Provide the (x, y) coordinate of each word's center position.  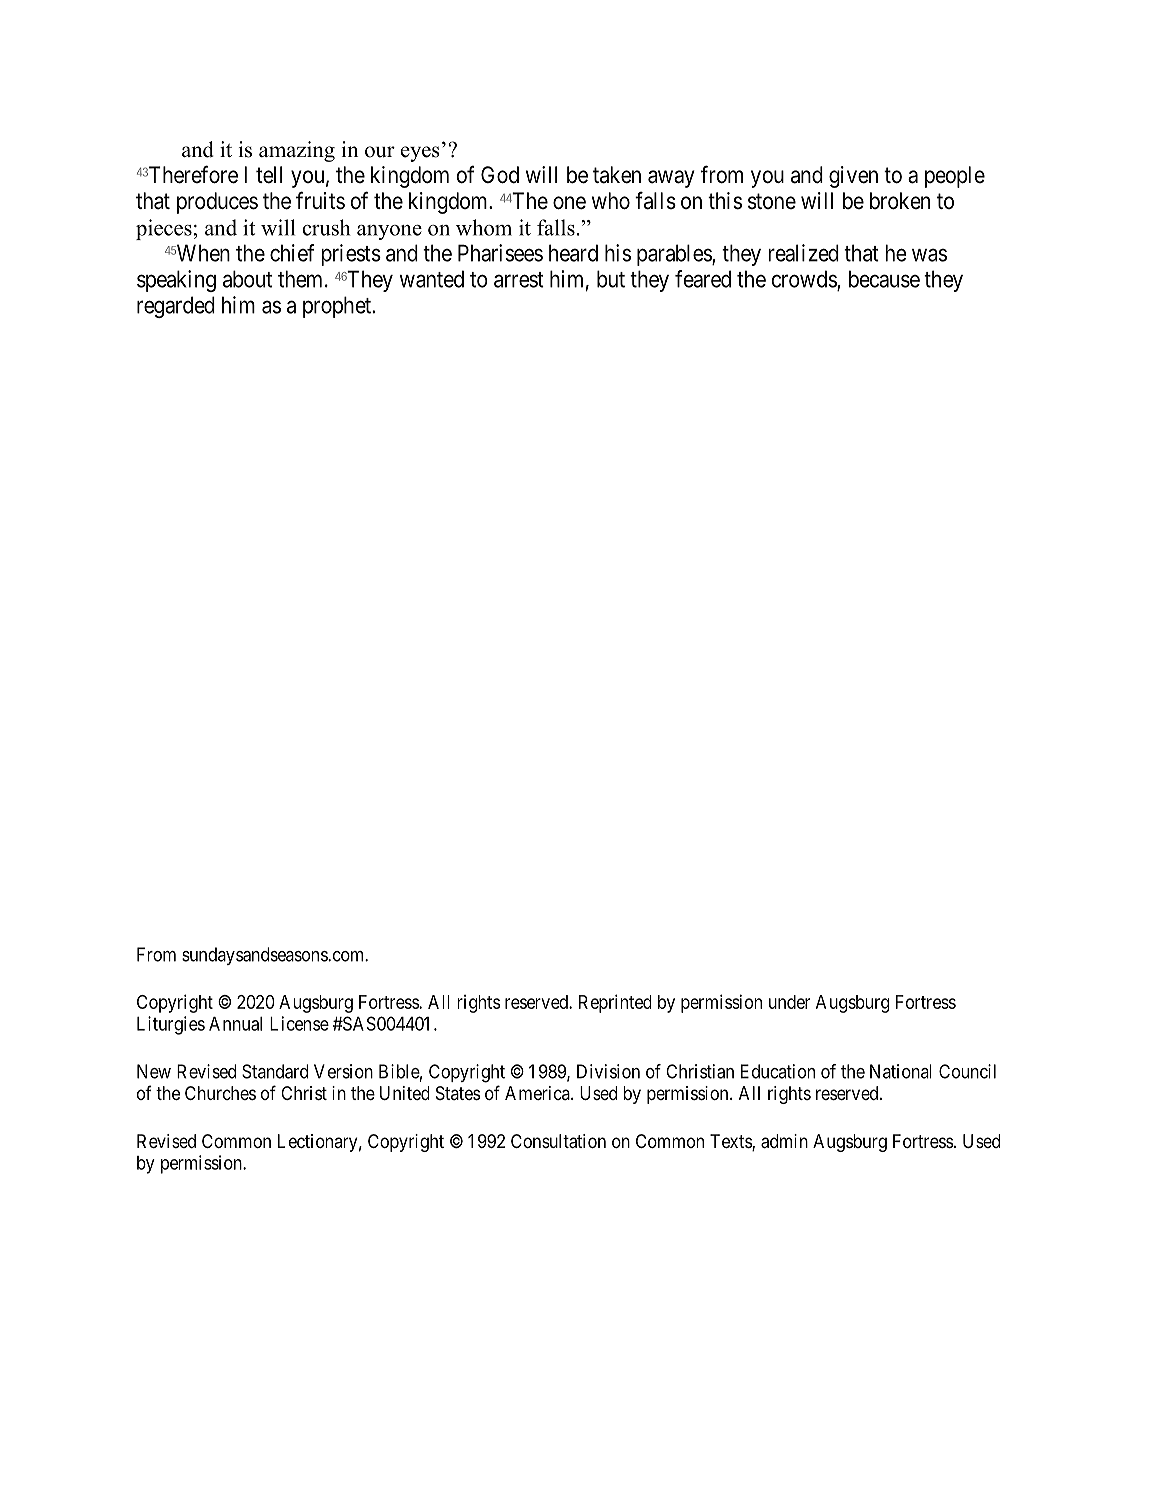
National (901, 1071)
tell (269, 175)
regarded (176, 307)
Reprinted (615, 1003)
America (538, 1093)
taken (617, 175)
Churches (220, 1093)
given (853, 177)
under (789, 1002)
